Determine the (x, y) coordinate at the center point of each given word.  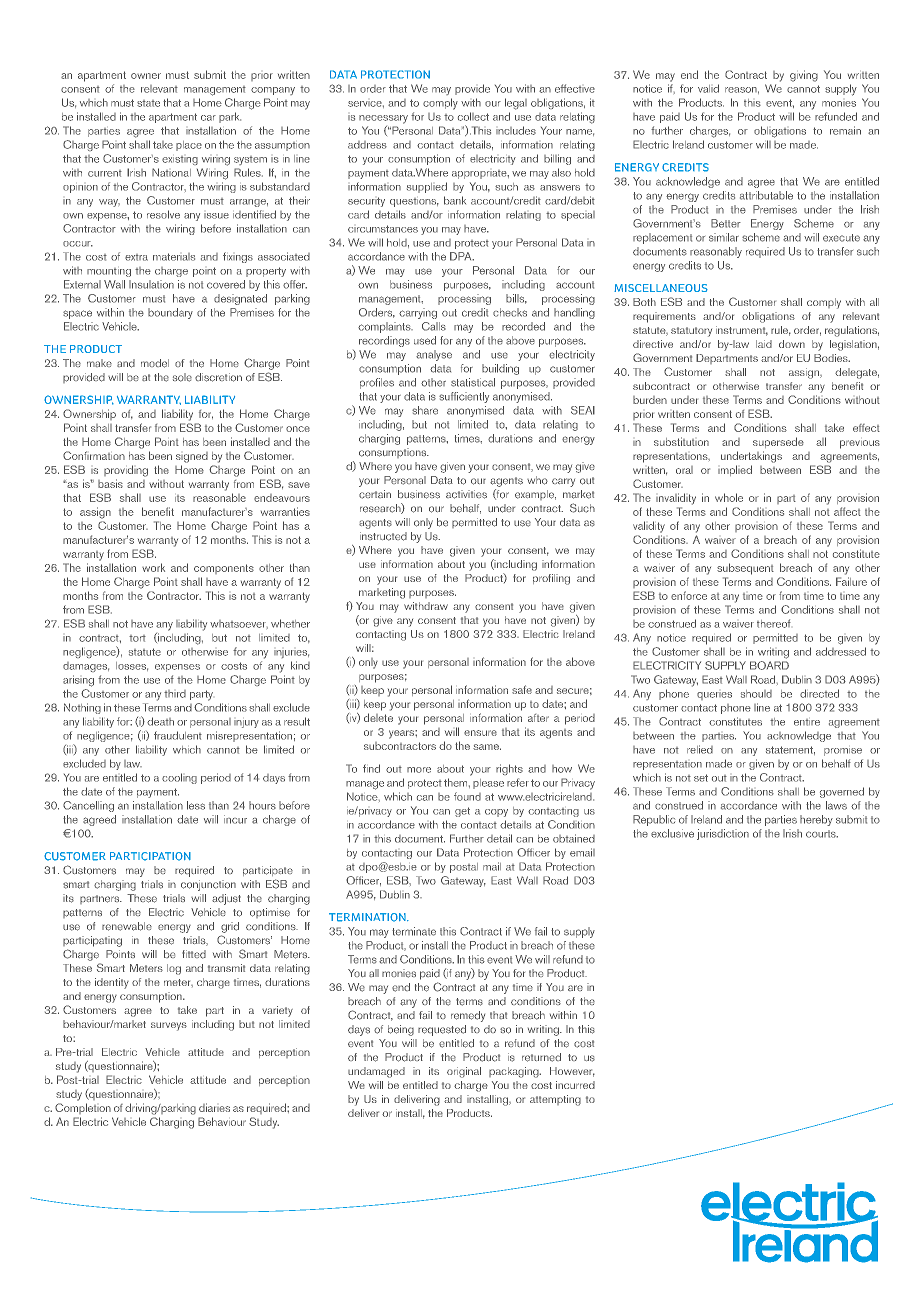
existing (180, 160)
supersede (778, 442)
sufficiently (464, 397)
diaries (214, 1107)
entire (807, 722)
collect (473, 116)
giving (804, 76)
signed (192, 457)
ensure (480, 733)
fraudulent (178, 735)
